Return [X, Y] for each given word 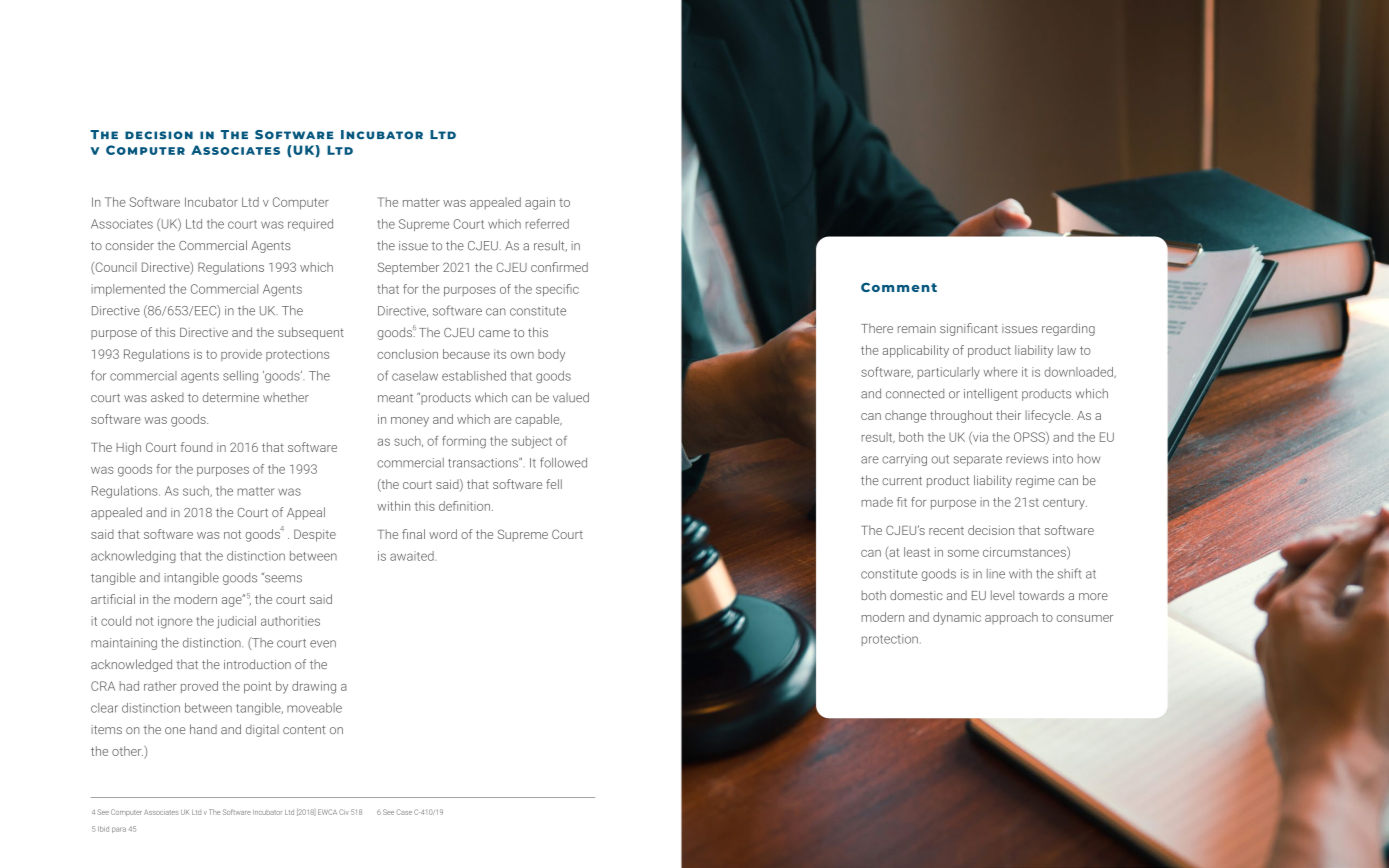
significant [969, 329]
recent [946, 531]
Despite [315, 535]
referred [547, 224]
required [310, 225]
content [304, 729]
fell [554, 484]
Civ [344, 812]
